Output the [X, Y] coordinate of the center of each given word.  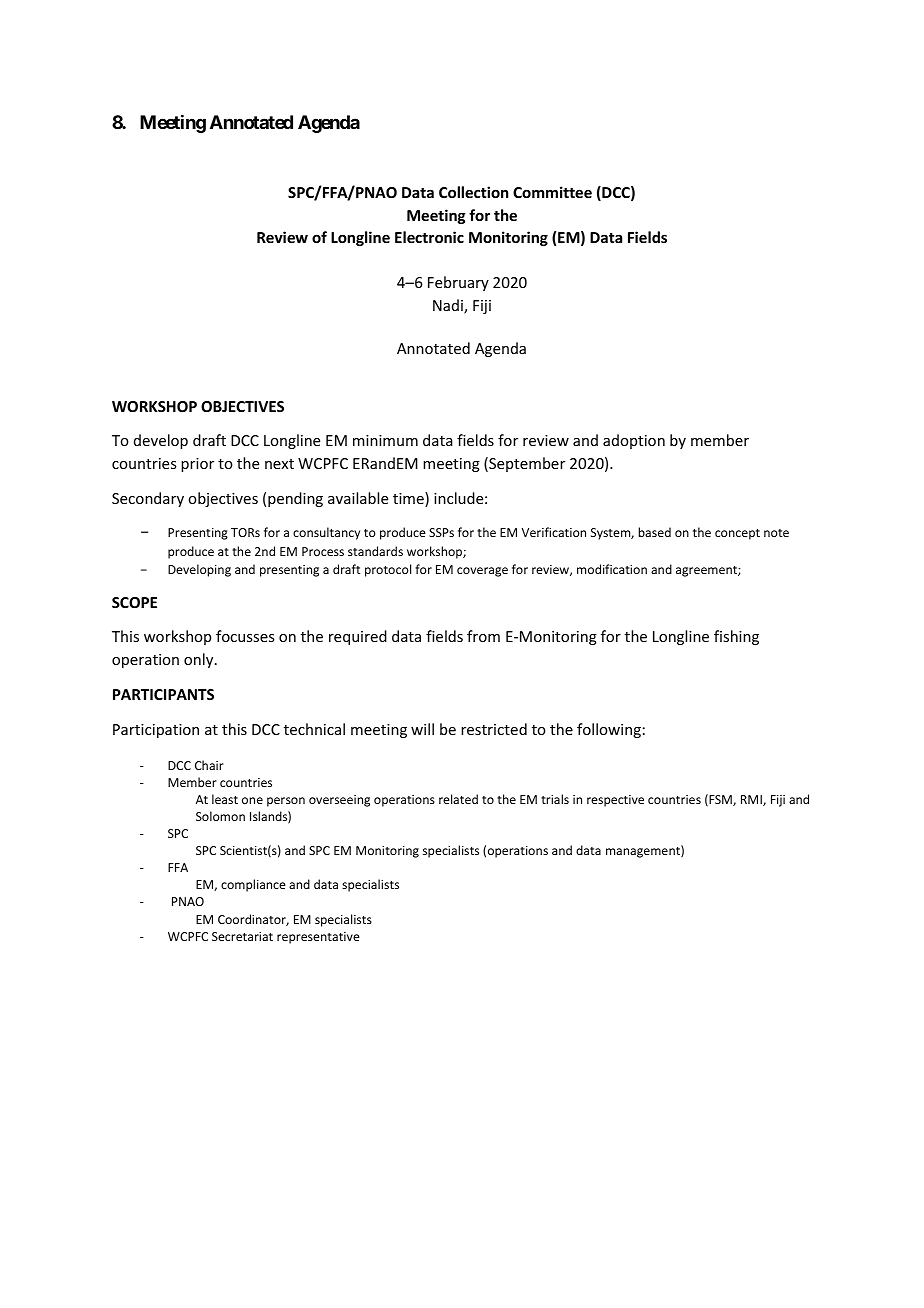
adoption [634, 441]
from [483, 636]
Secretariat [242, 936]
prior [197, 465]
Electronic [429, 237]
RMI [752, 800]
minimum [385, 440]
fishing [736, 637]
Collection [473, 192]
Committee [552, 192]
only [200, 660]
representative [318, 938]
